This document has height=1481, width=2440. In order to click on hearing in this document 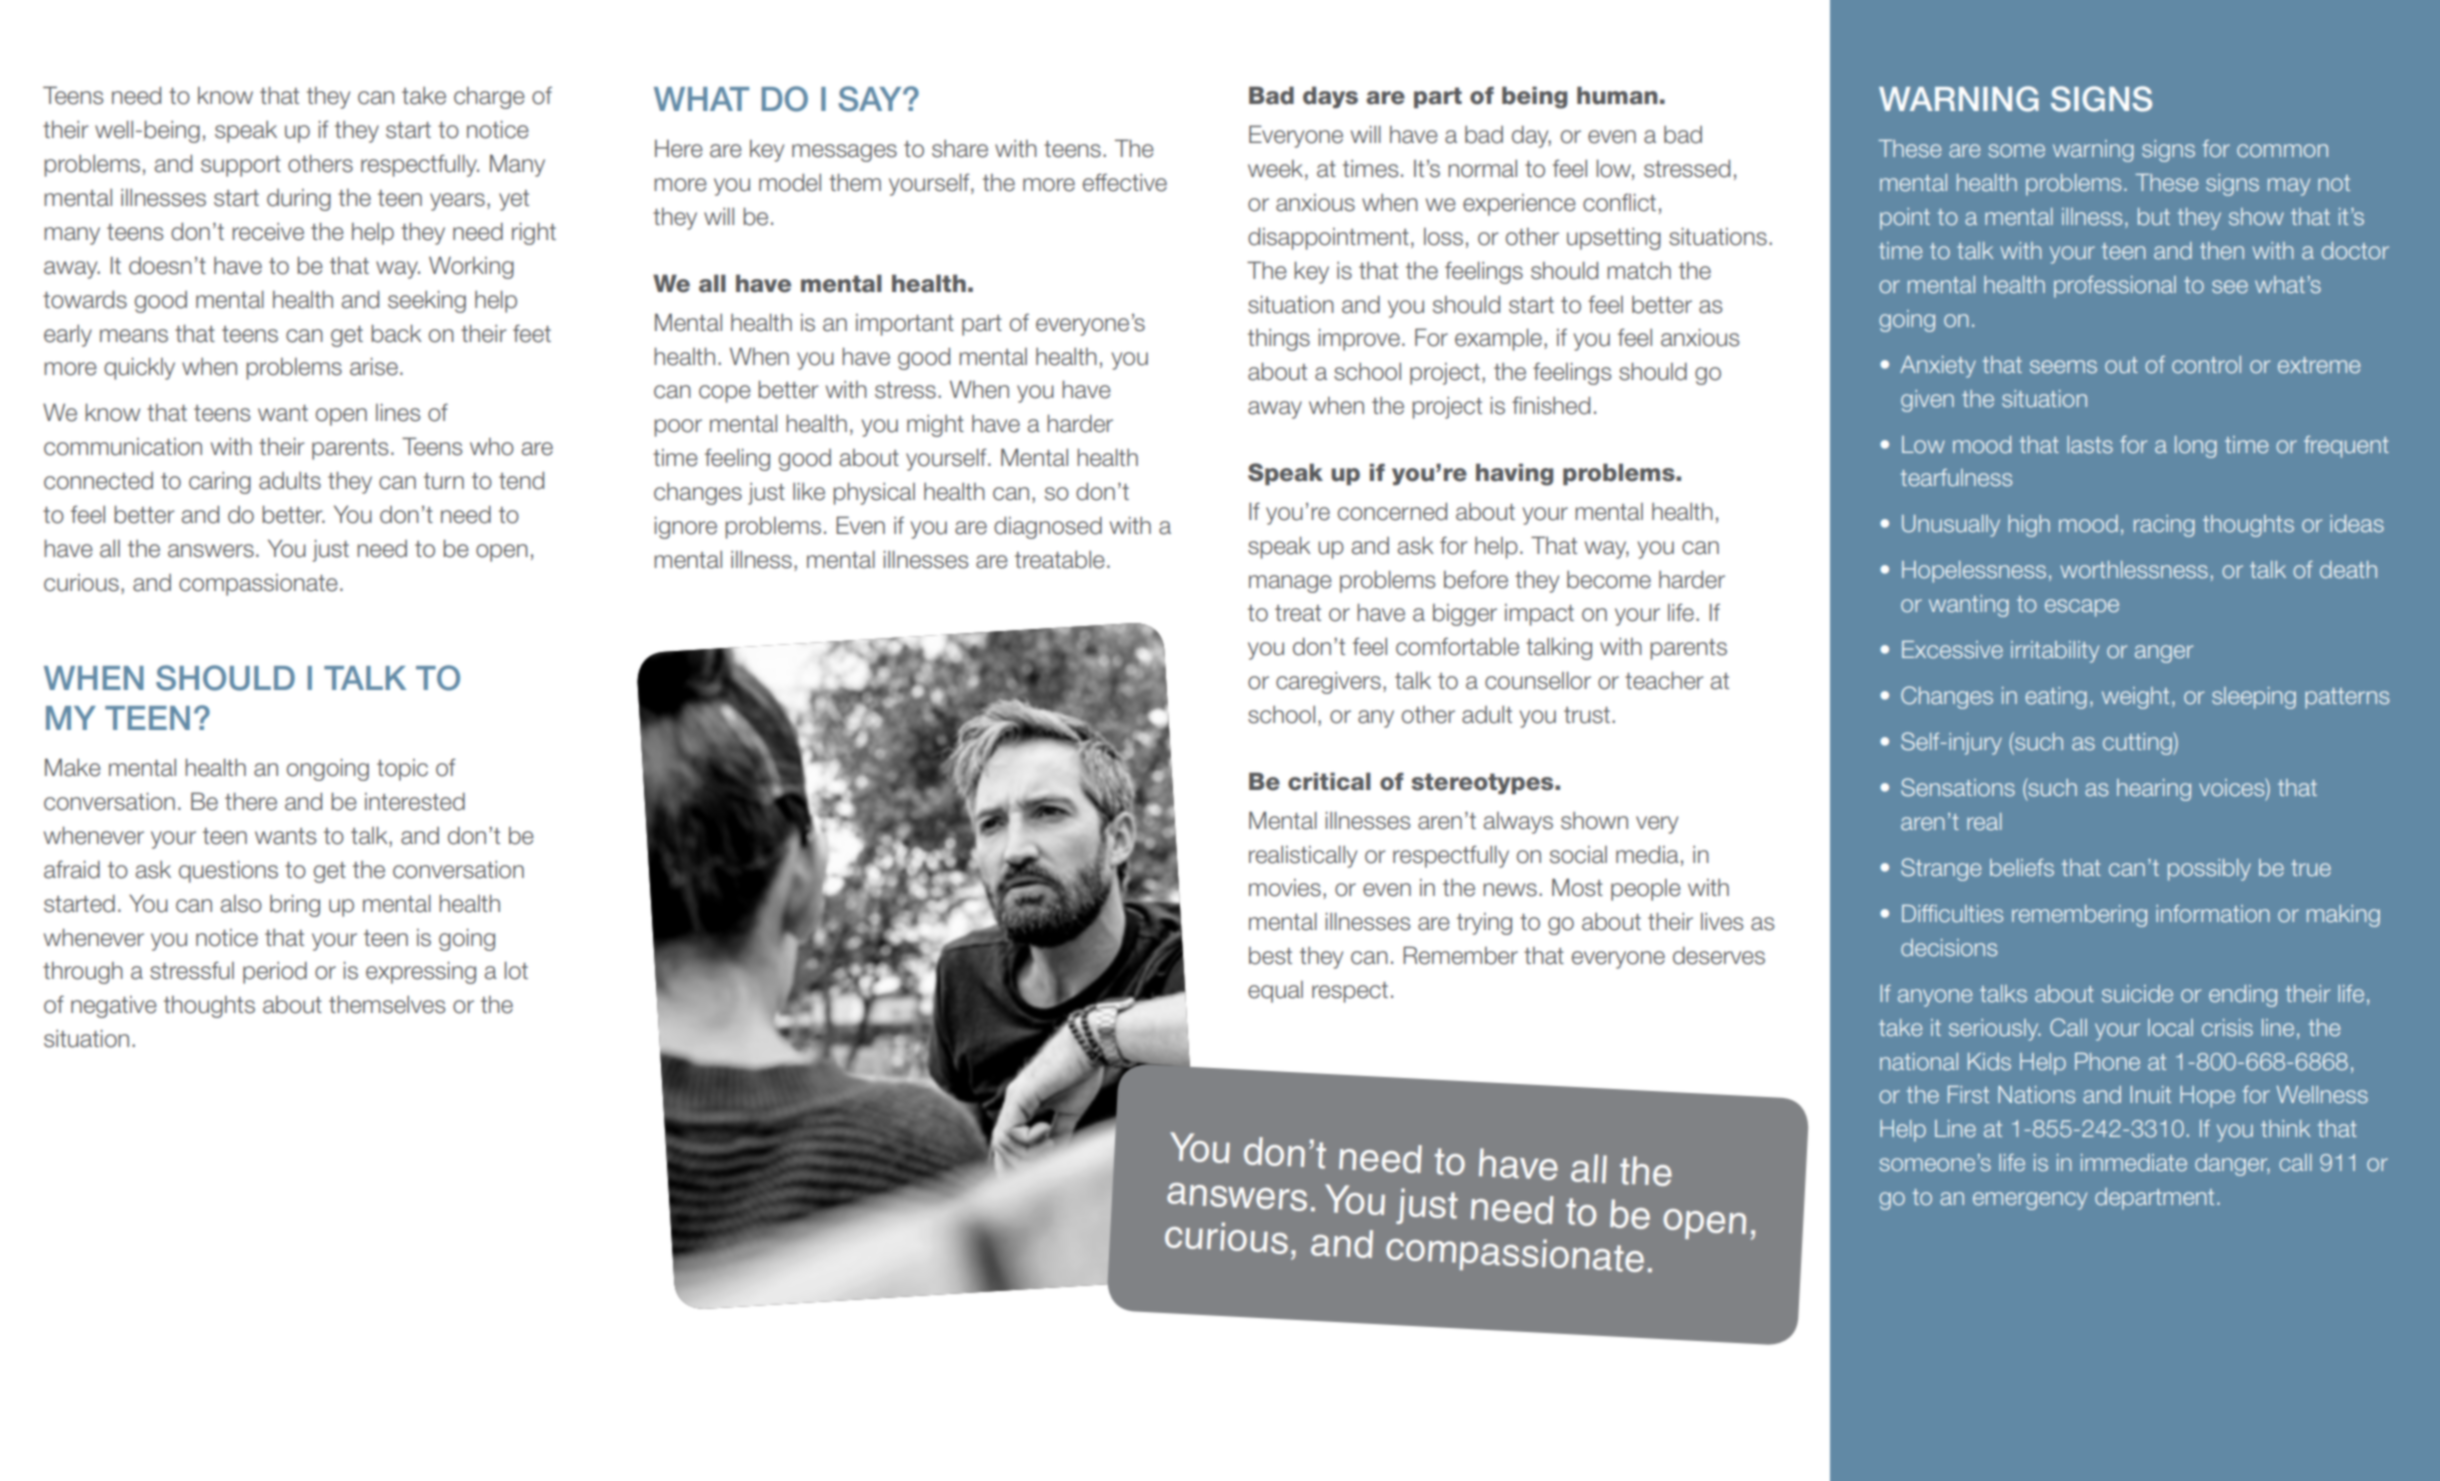, I will do `click(2154, 790)`.
